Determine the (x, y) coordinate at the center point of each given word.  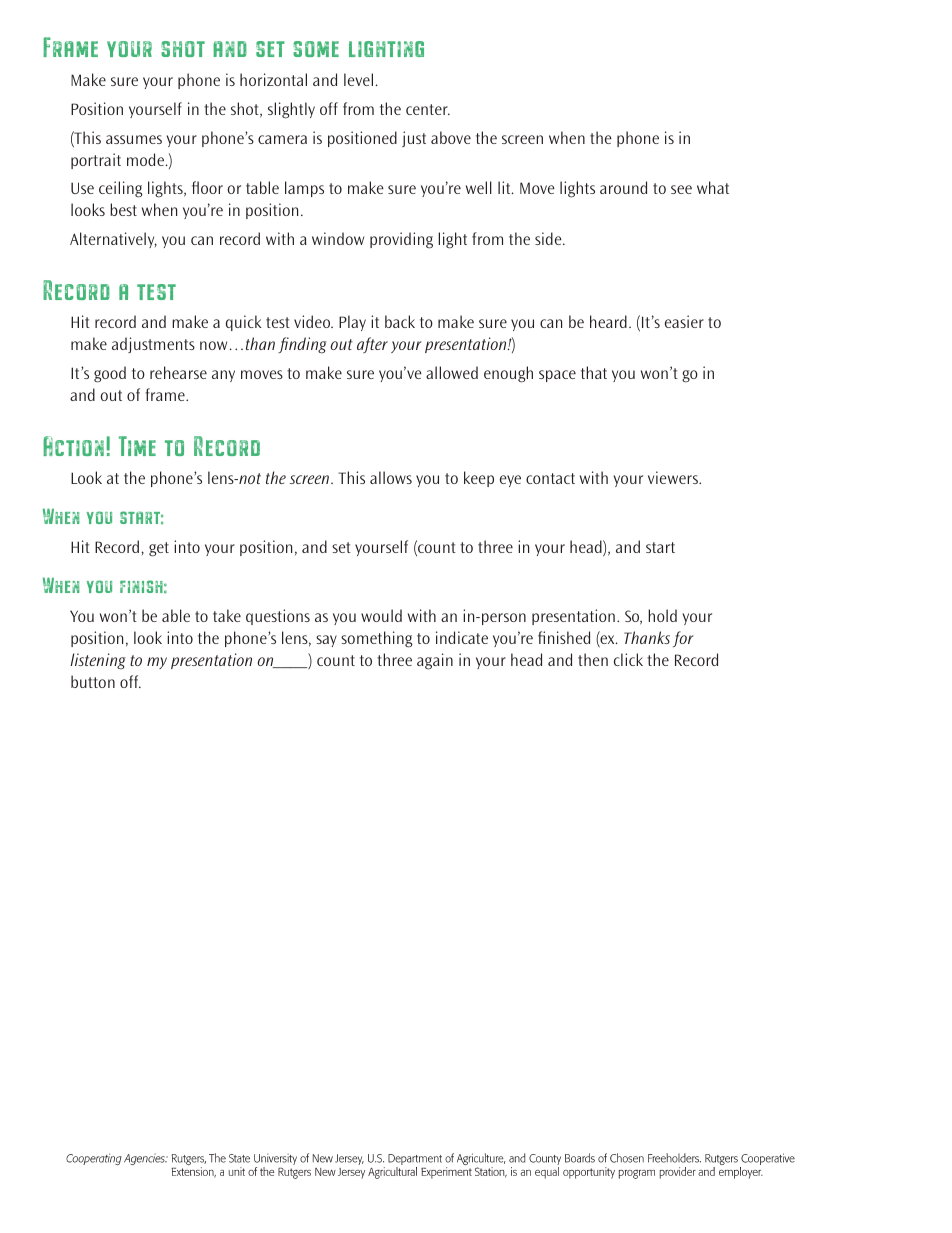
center (428, 109)
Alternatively (113, 240)
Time (137, 446)
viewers (674, 477)
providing (401, 240)
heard (608, 321)
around (623, 187)
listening (97, 661)
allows (391, 477)
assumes (134, 139)
